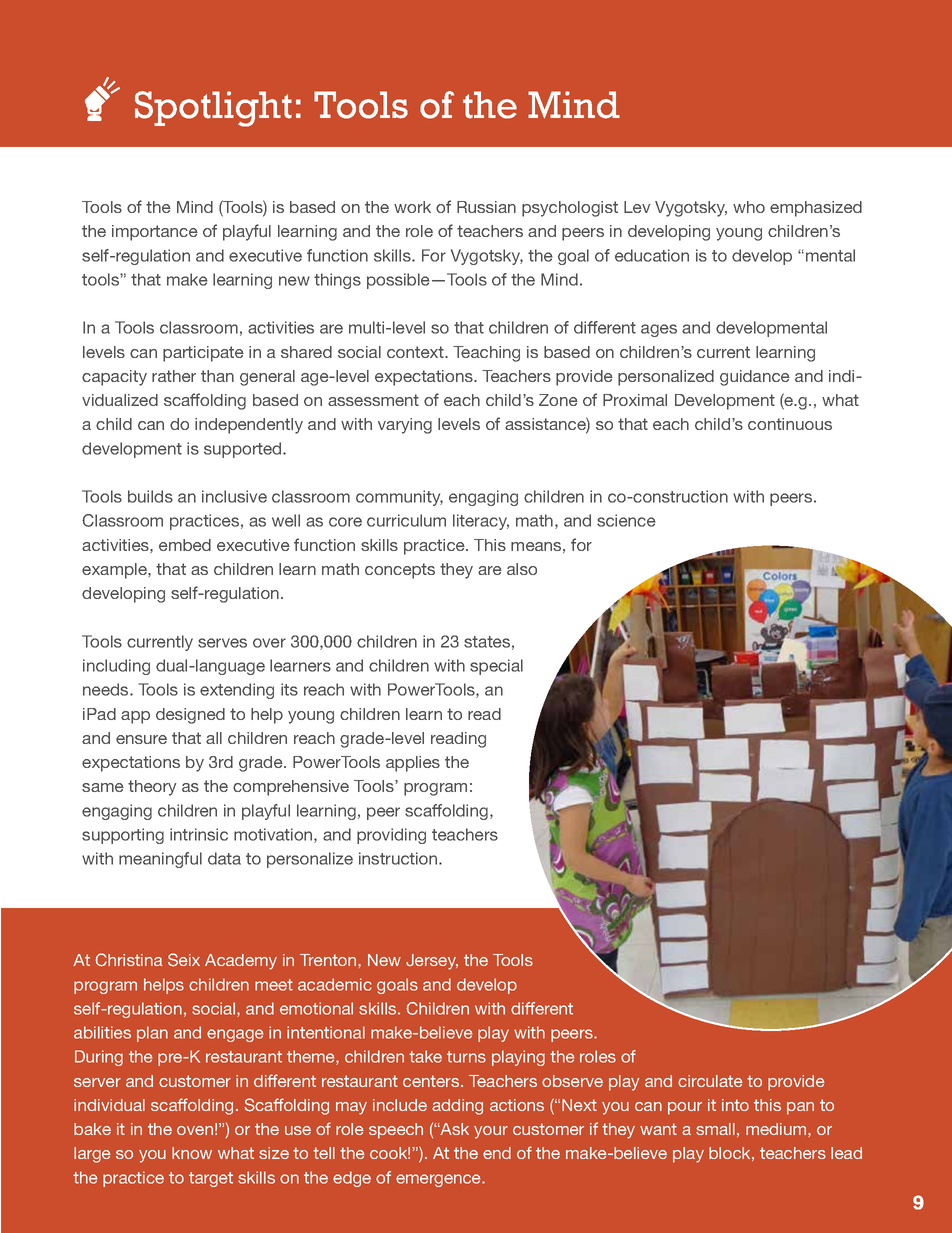  What do you see at coordinates (192, 1153) in the page?
I see `know` at bounding box center [192, 1153].
